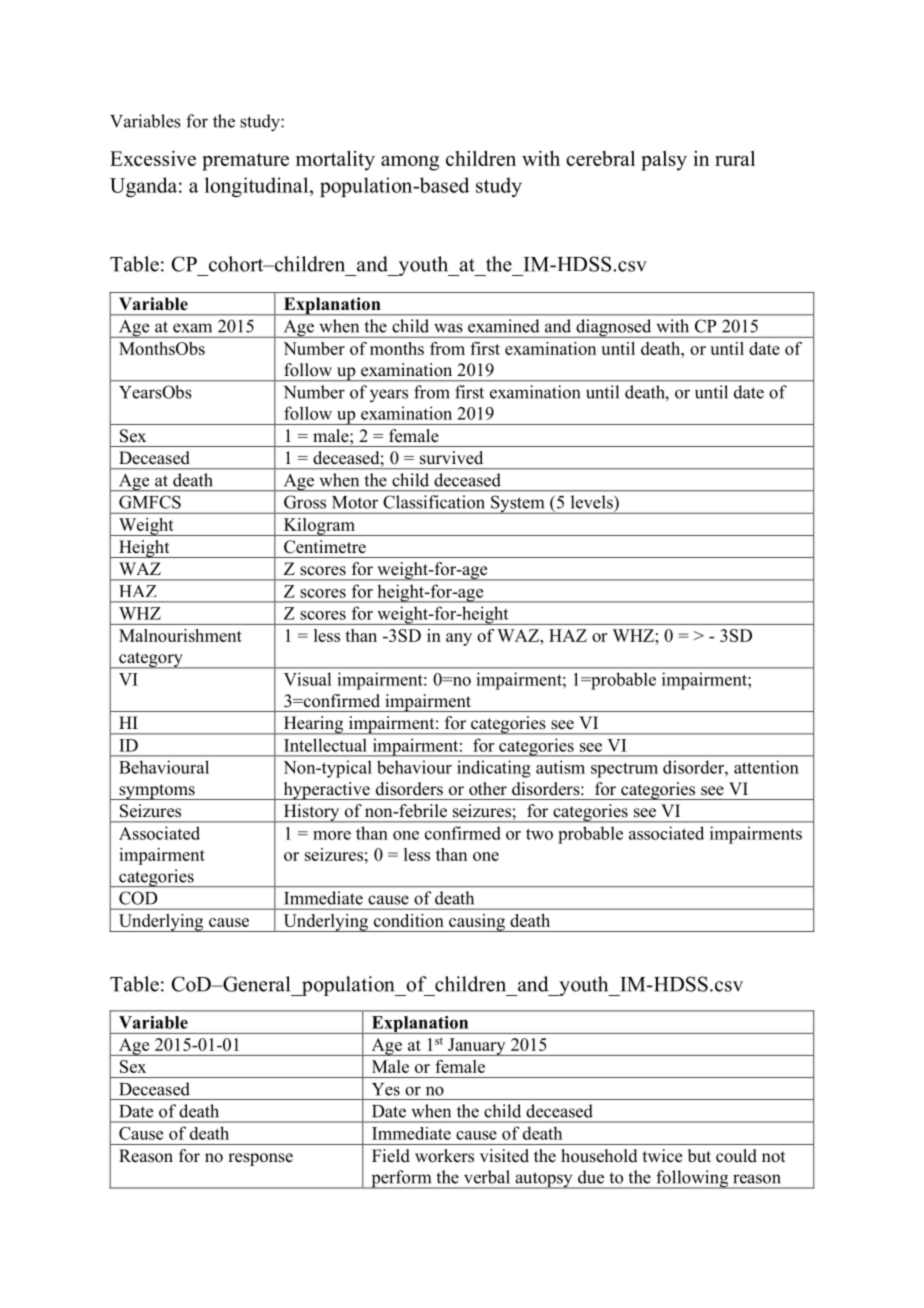  I want to click on two, so click(539, 834).
